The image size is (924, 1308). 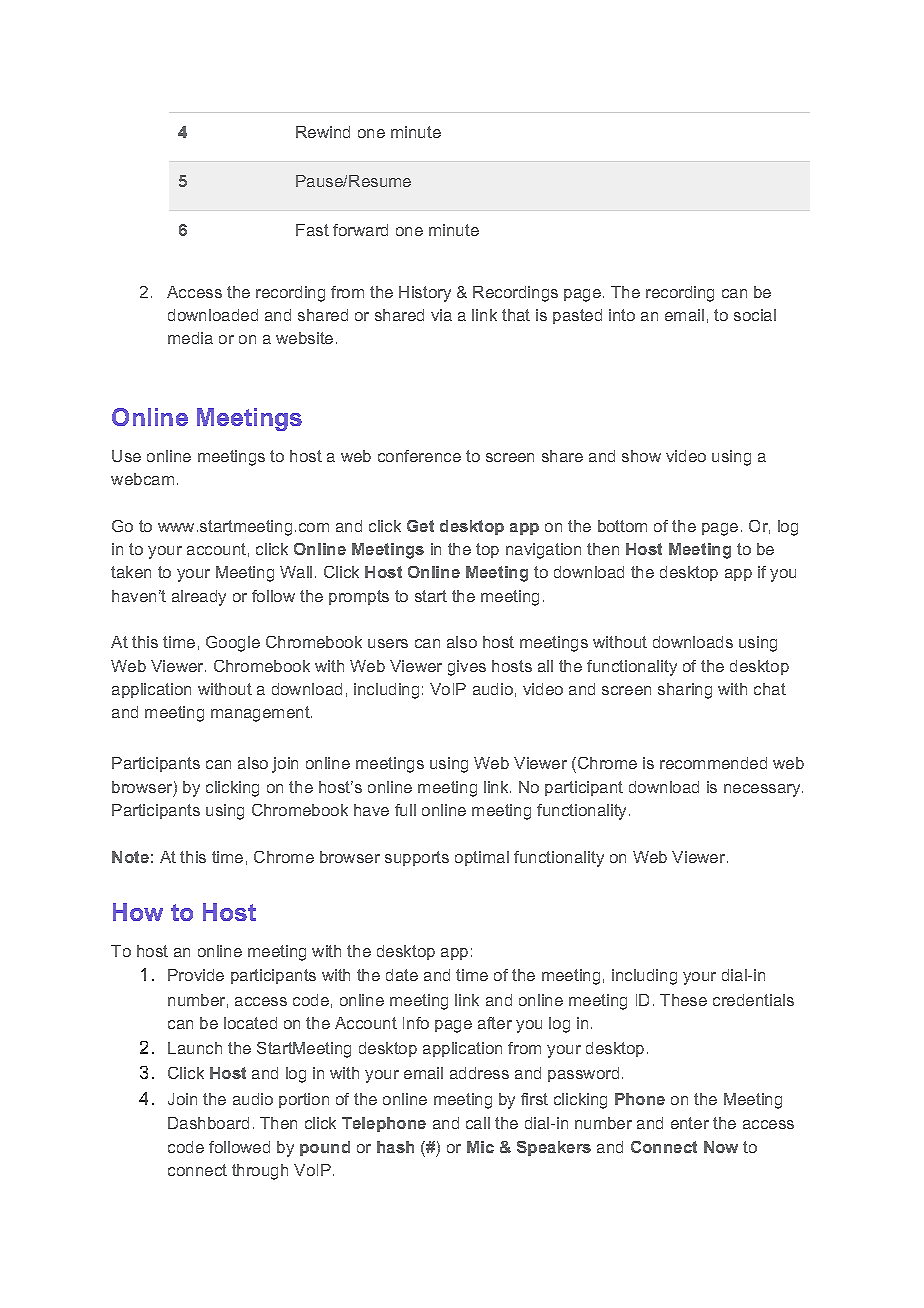 I want to click on Dashboard, so click(x=208, y=1123).
